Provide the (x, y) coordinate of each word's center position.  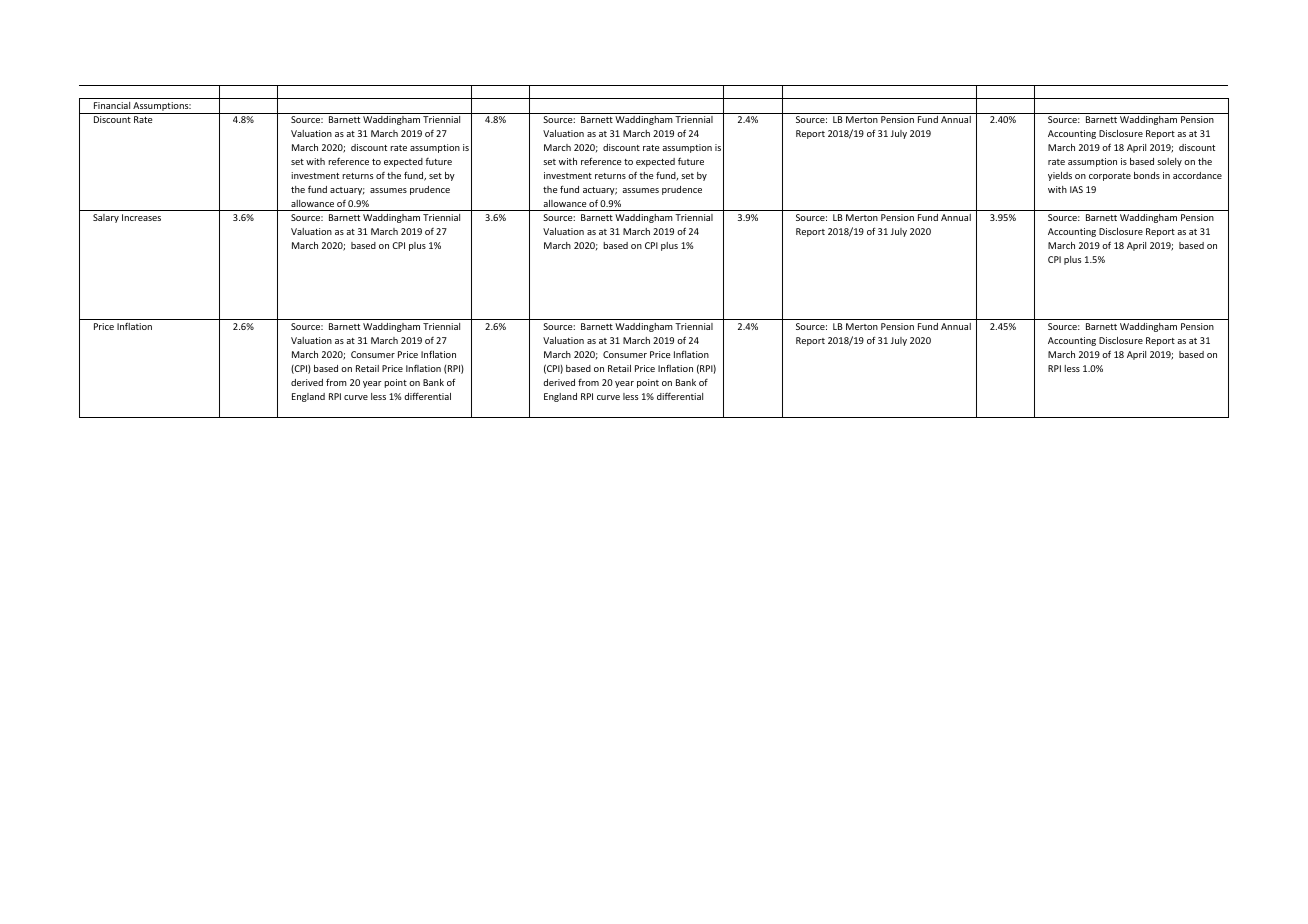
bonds (1147, 175)
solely (1169, 162)
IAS (1076, 189)
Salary (106, 218)
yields (1060, 176)
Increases (141, 217)
